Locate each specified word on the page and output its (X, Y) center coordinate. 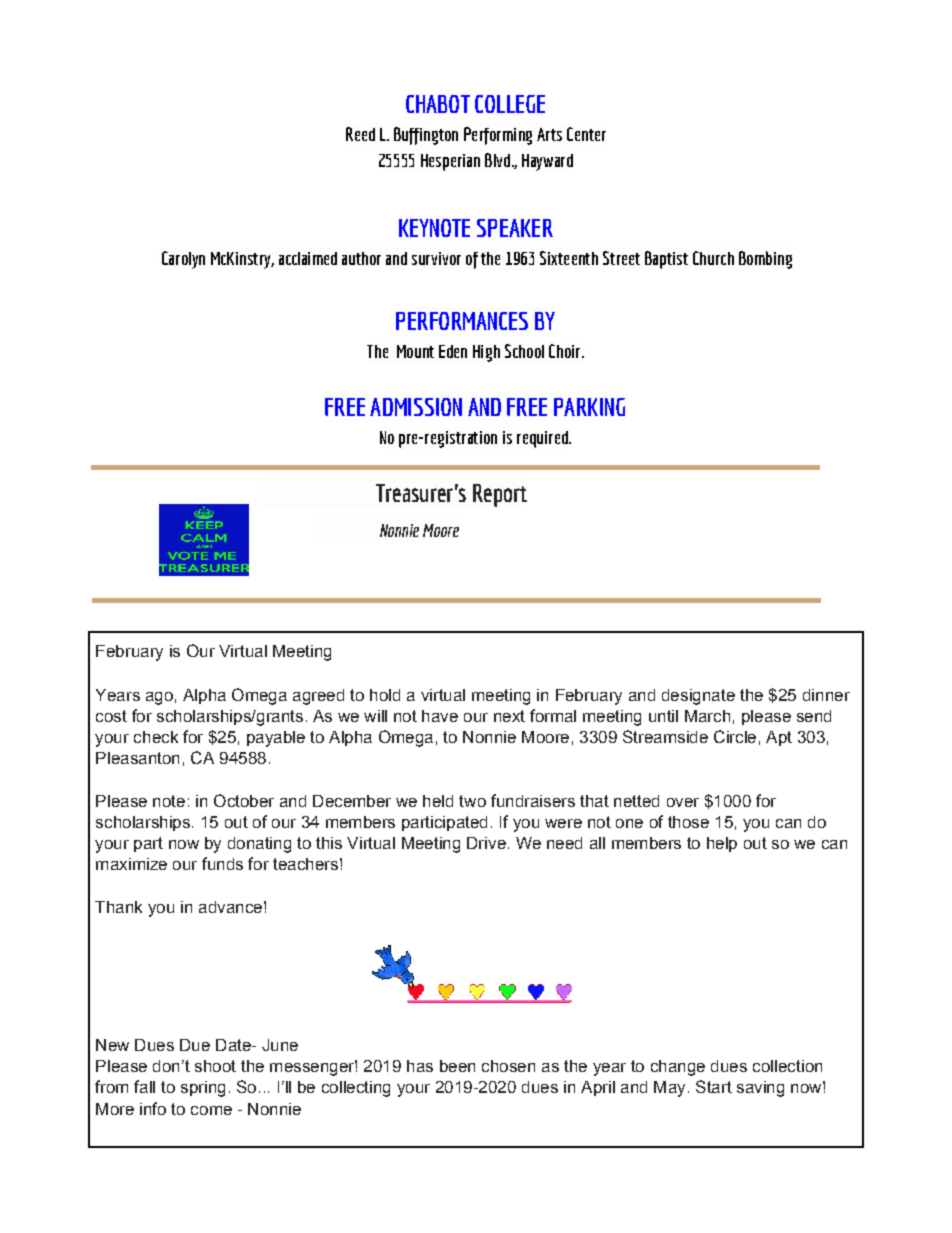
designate (698, 697)
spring (203, 1089)
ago (159, 698)
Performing (498, 136)
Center (586, 134)
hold (385, 695)
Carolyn (183, 260)
